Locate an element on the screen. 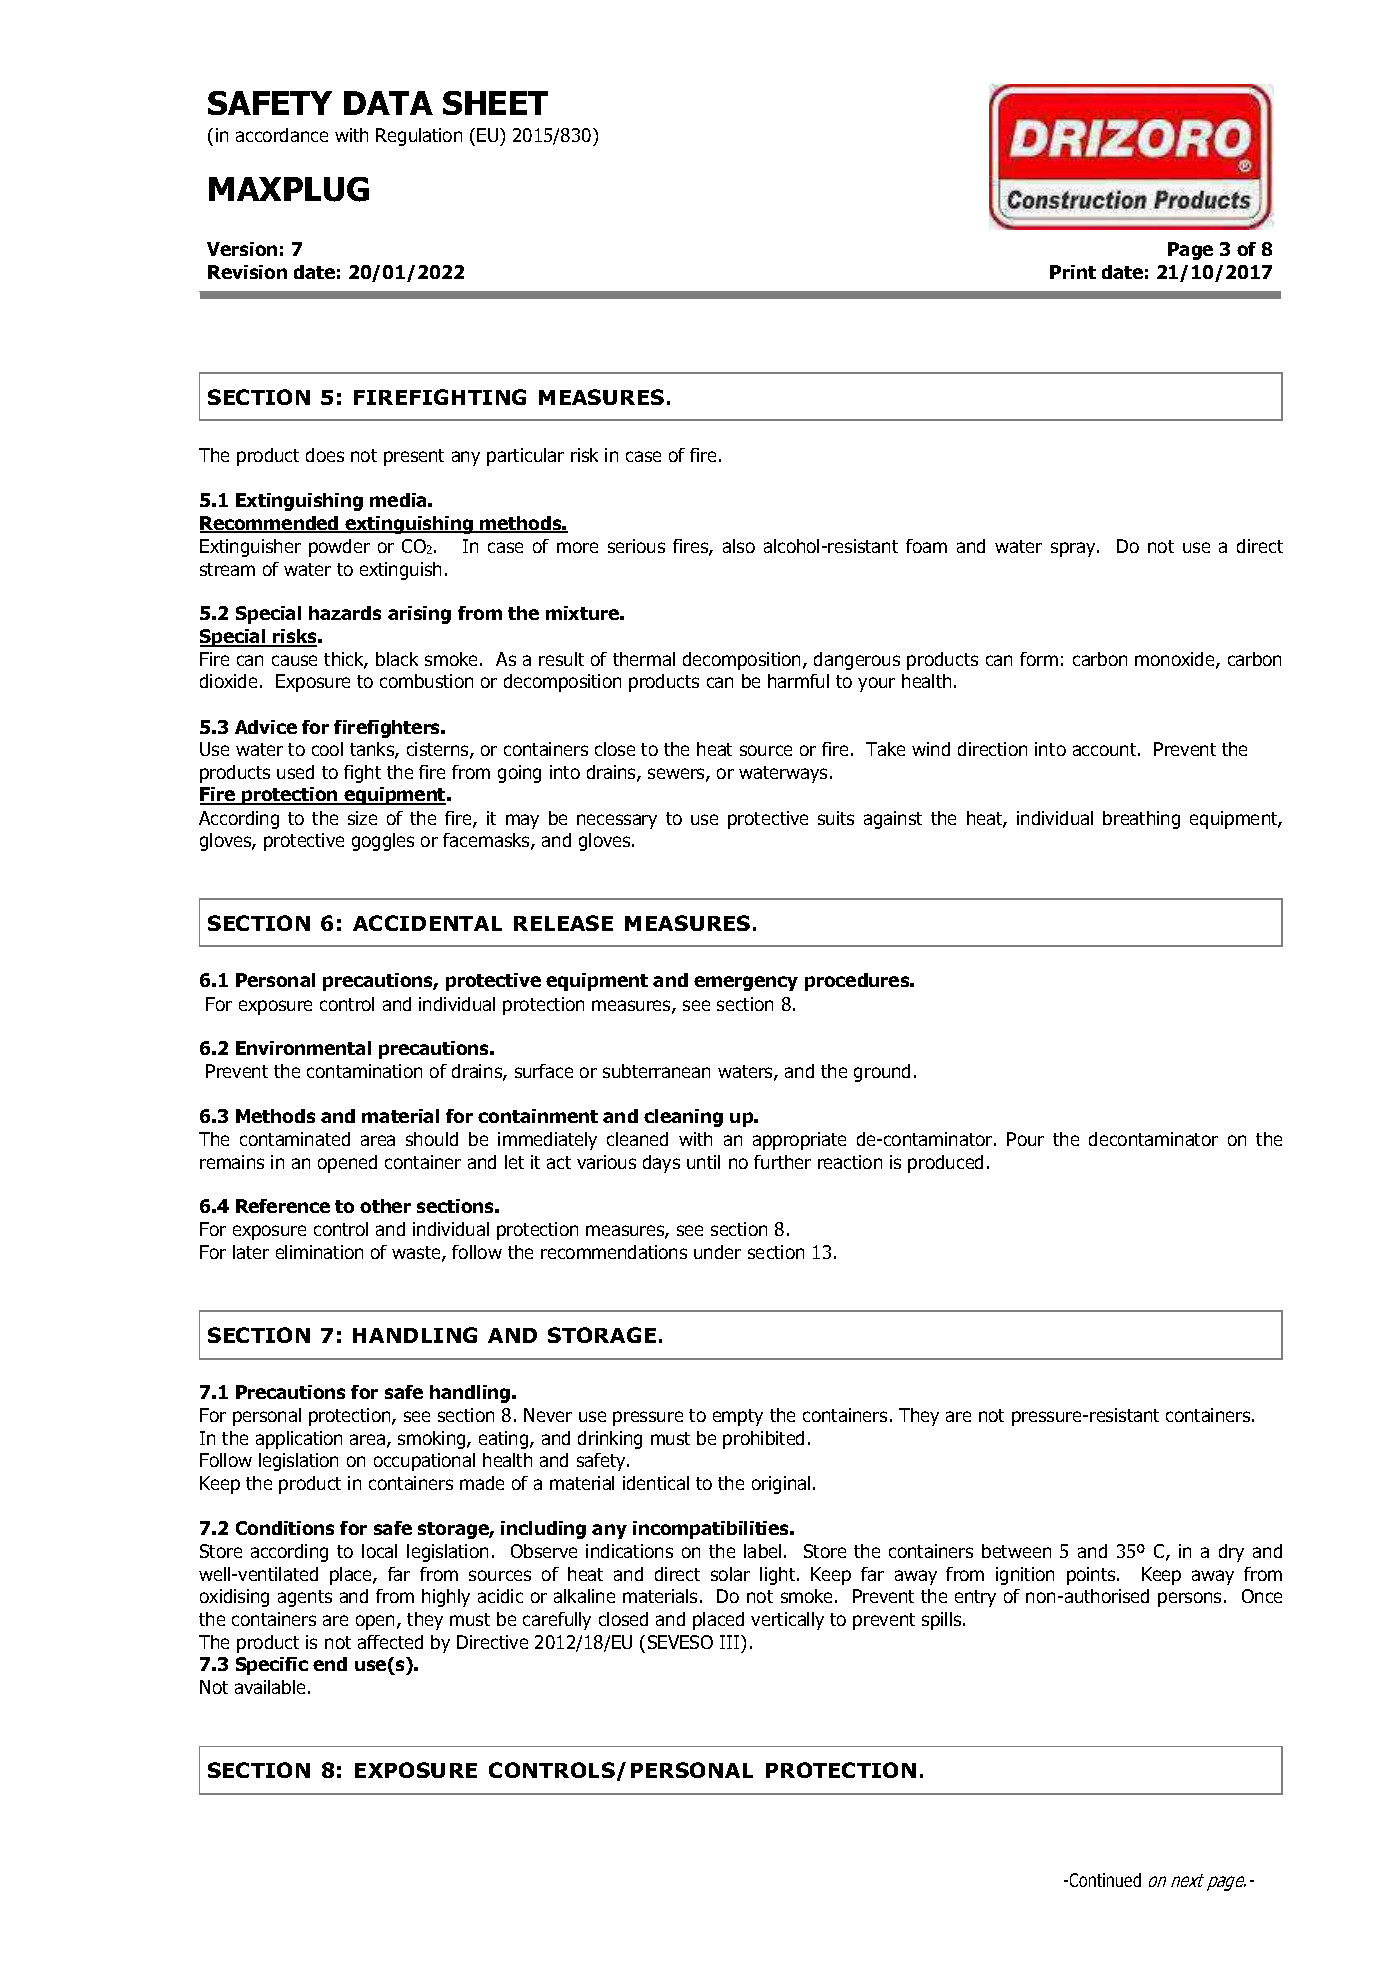  Regulation is located at coordinates (419, 137).
